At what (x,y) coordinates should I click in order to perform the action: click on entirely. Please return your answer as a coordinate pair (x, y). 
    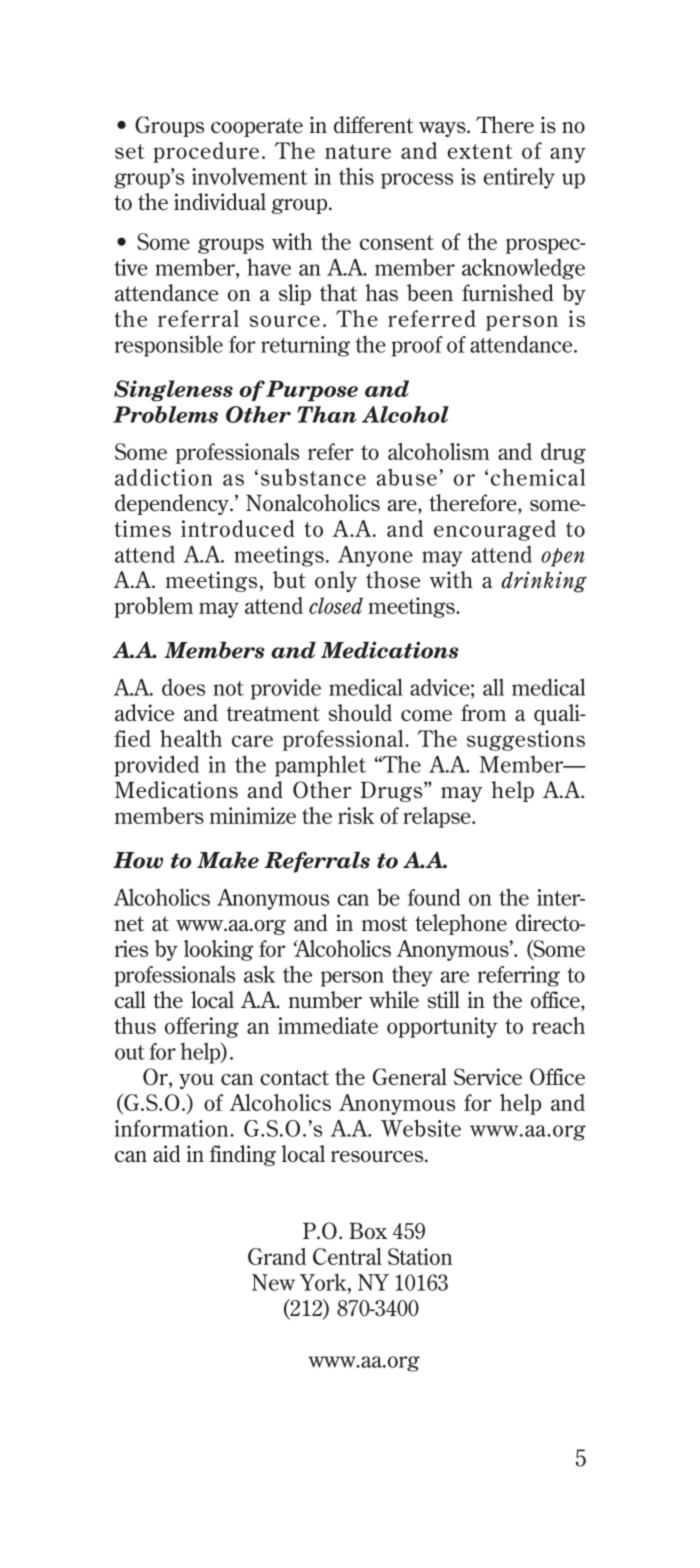
    Looking at the image, I should click on (519, 178).
